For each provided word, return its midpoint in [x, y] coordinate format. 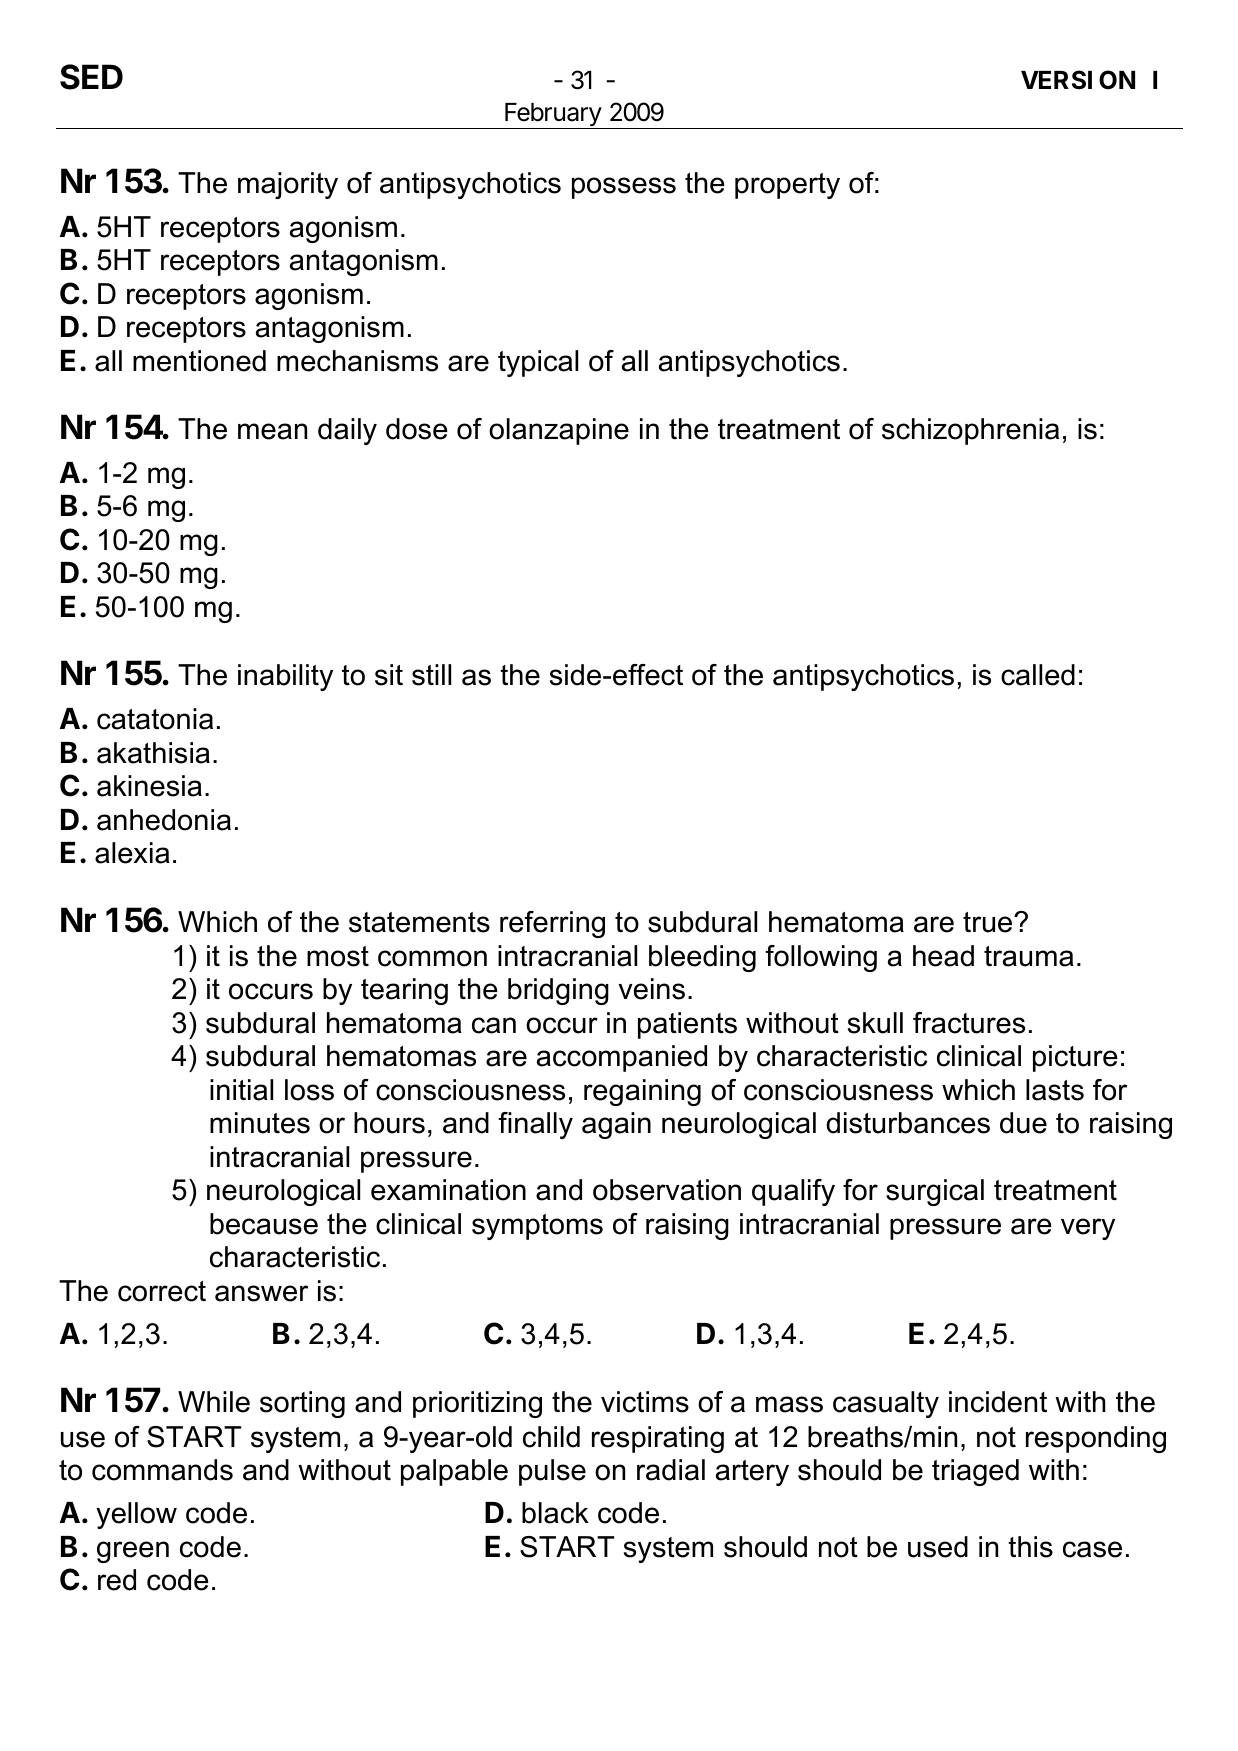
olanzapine [559, 431]
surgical [935, 1192]
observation [667, 1190]
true [989, 922]
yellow [136, 1515]
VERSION [1078, 80]
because [264, 1224]
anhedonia [164, 820]
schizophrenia [970, 431]
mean [272, 431]
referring [552, 924]
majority [288, 185]
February [553, 116]
